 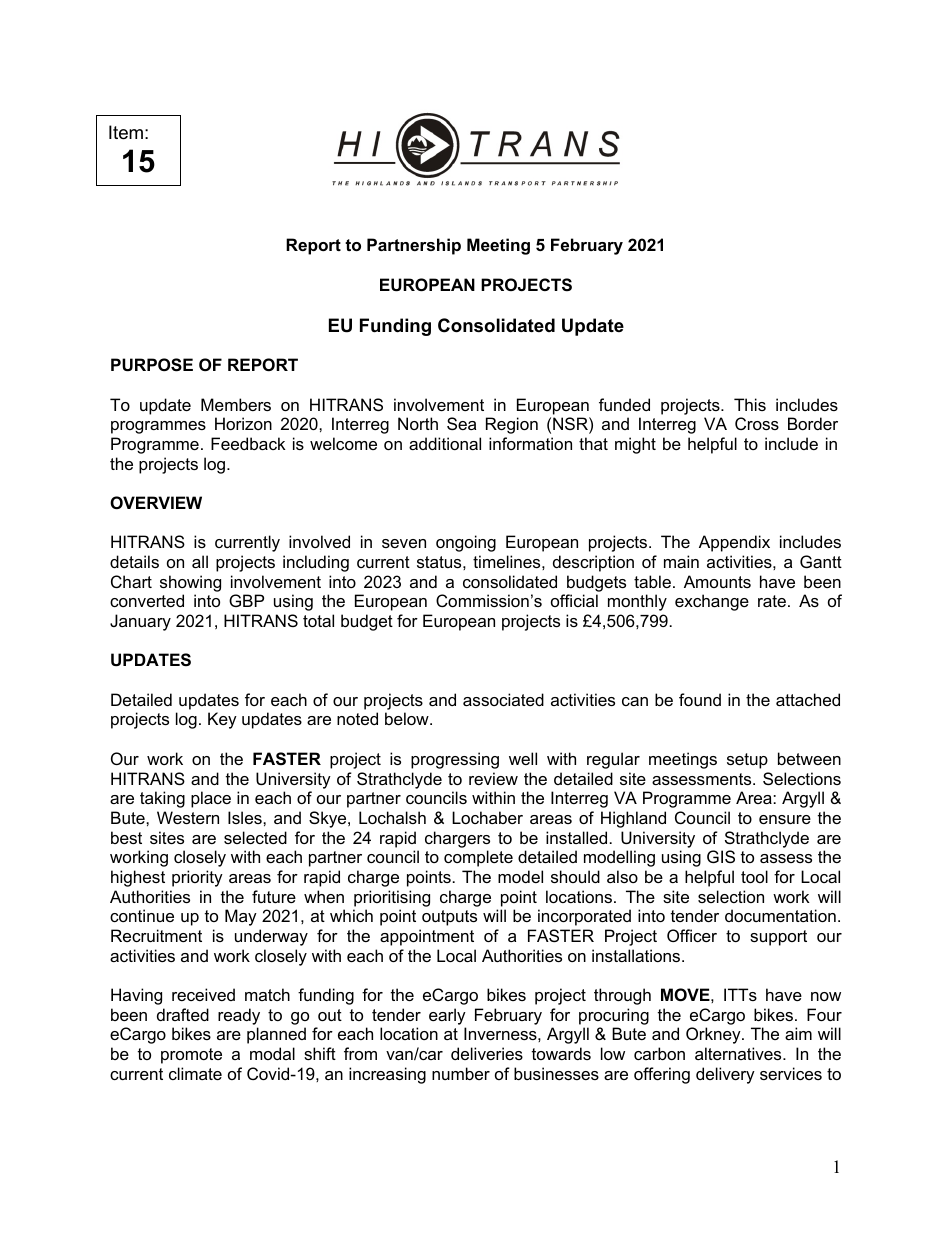 What do you see at coordinates (191, 1056) in the screenshot?
I see `promote` at bounding box center [191, 1056].
